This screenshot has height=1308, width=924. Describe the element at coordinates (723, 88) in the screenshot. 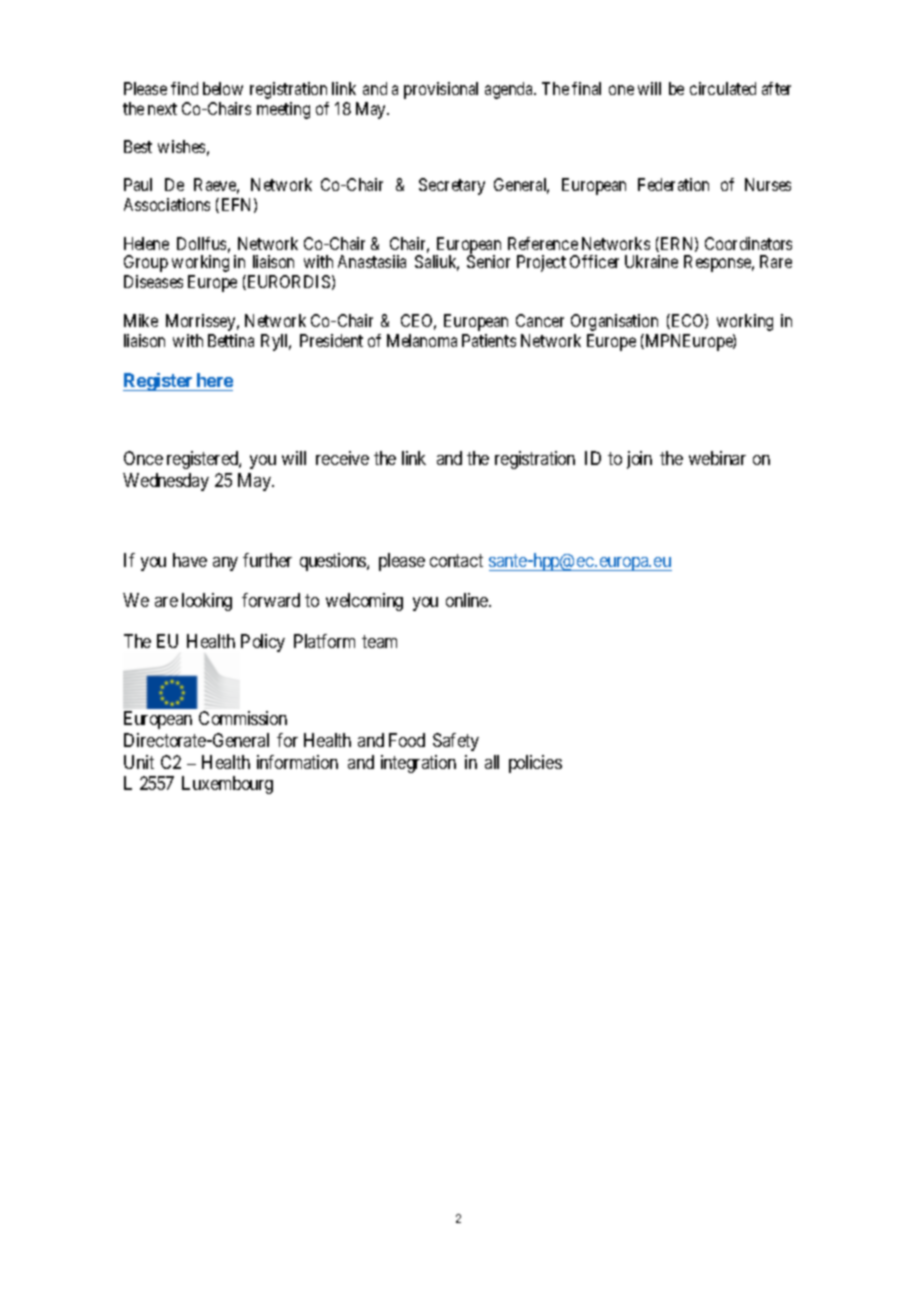

I see `circulated` at that location.
